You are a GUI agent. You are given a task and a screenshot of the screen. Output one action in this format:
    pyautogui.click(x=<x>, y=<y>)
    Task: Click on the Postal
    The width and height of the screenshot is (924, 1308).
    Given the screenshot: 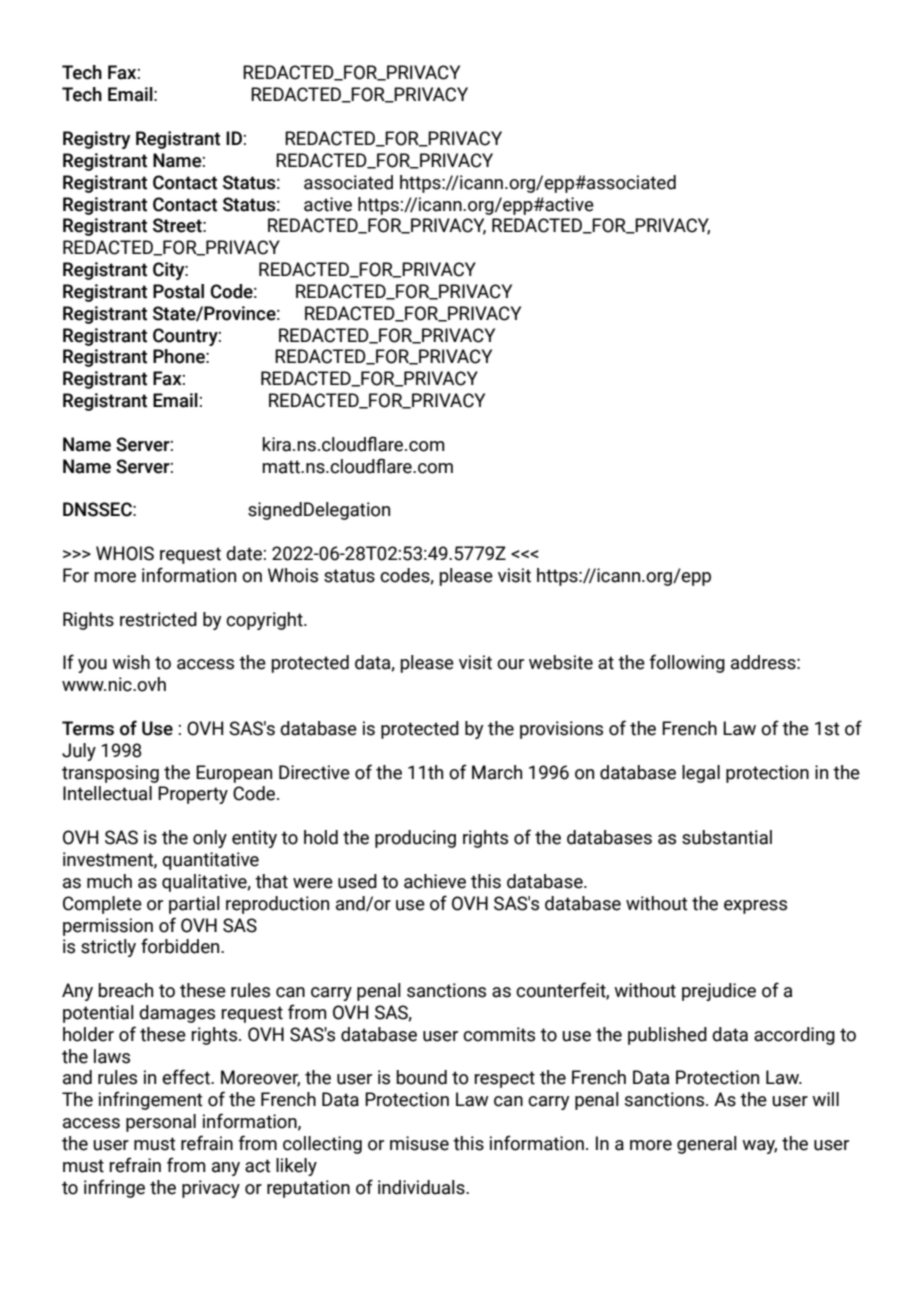 What is the action you would take?
    pyautogui.click(x=178, y=291)
